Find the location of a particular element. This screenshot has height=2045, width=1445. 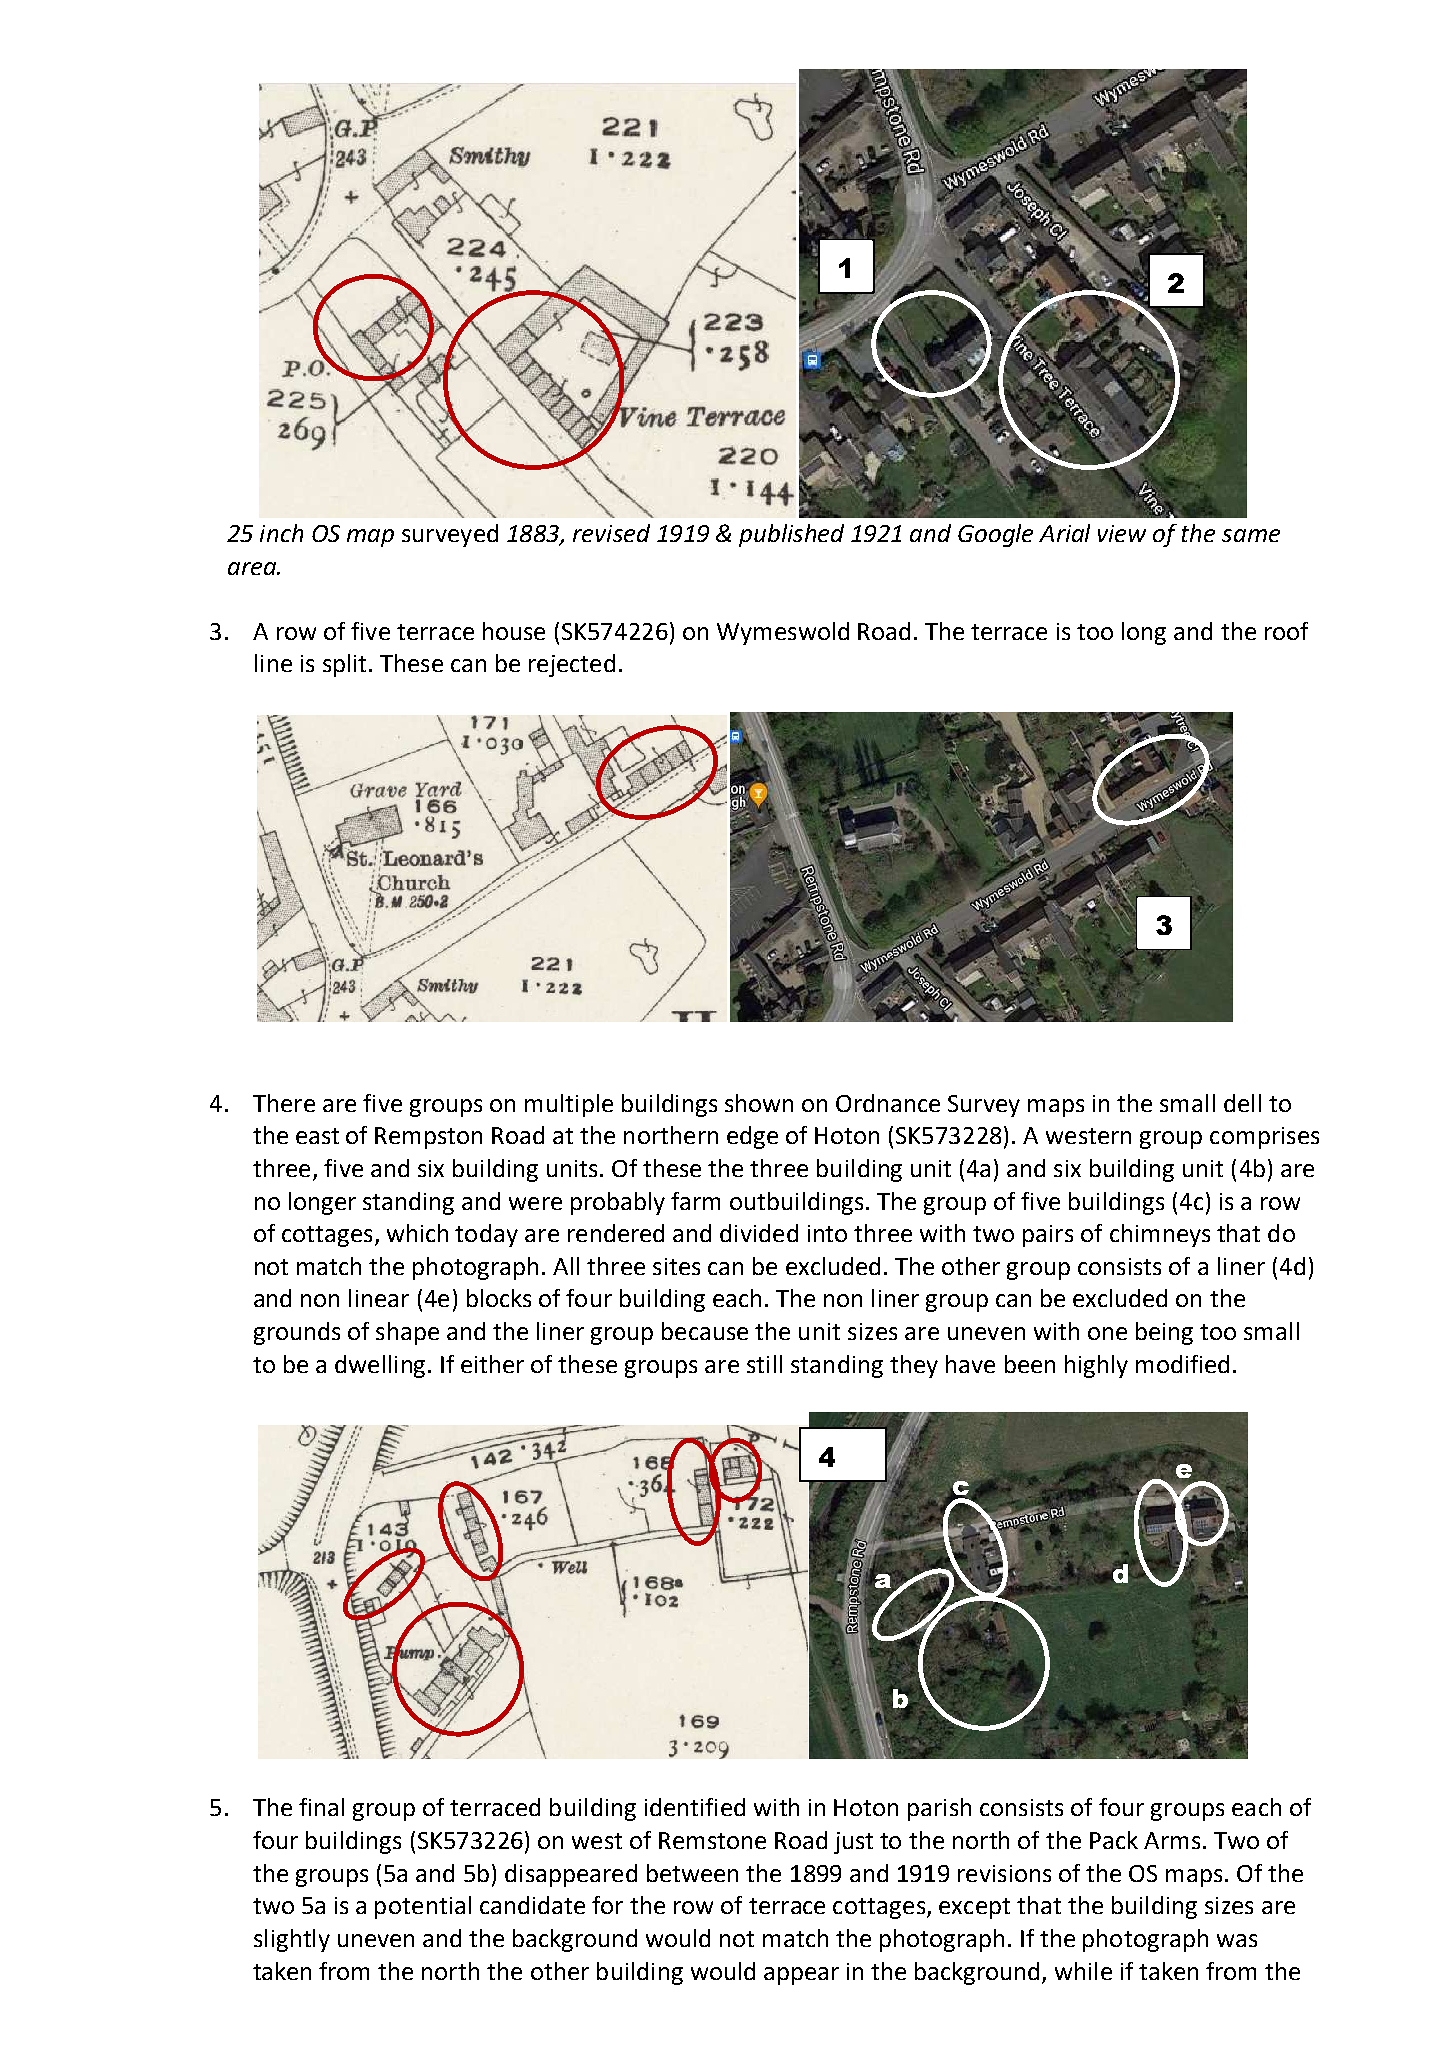

view is located at coordinates (1122, 533).
